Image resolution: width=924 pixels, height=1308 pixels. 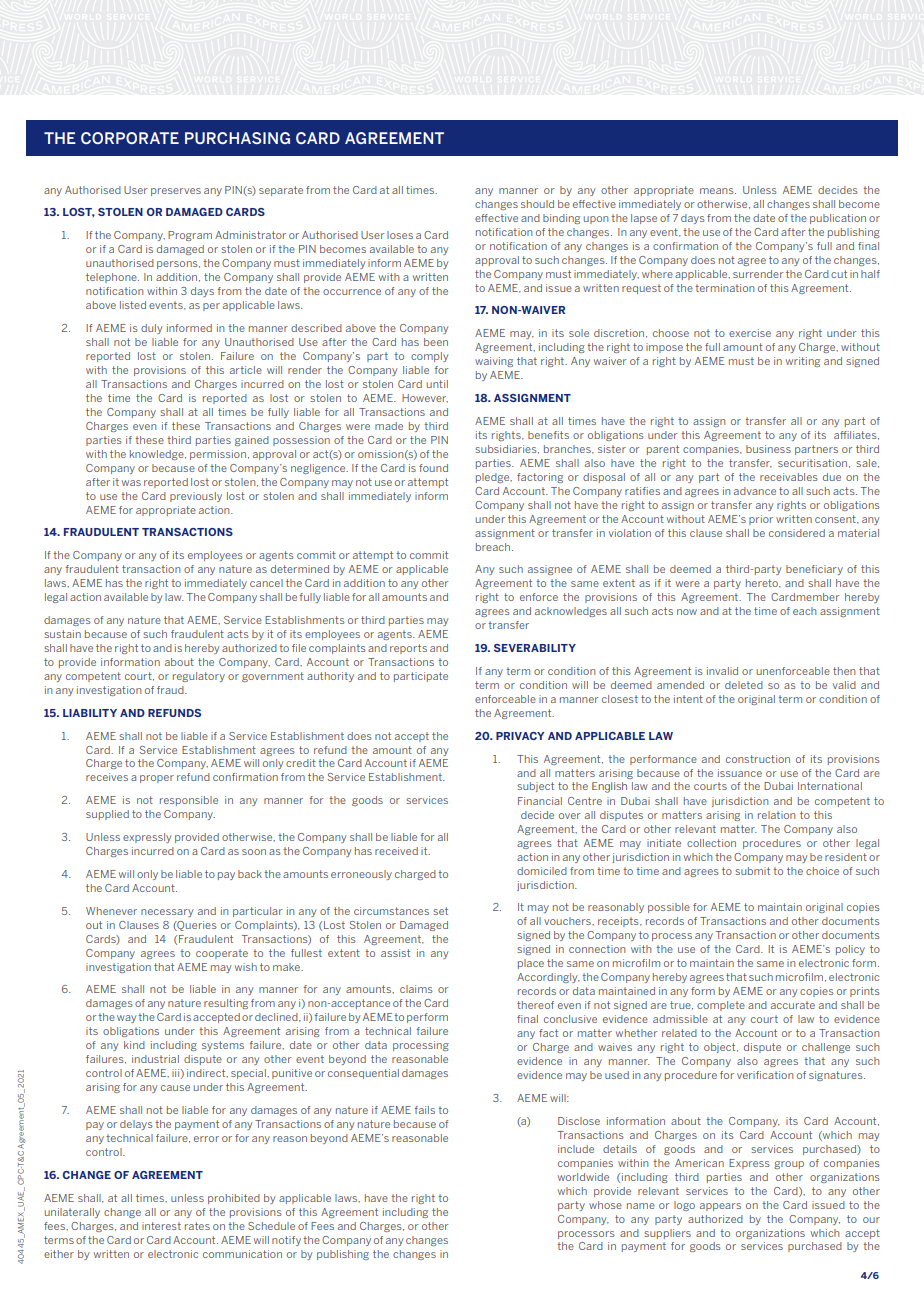 What do you see at coordinates (167, 913) in the screenshot?
I see `necessary` at bounding box center [167, 913].
